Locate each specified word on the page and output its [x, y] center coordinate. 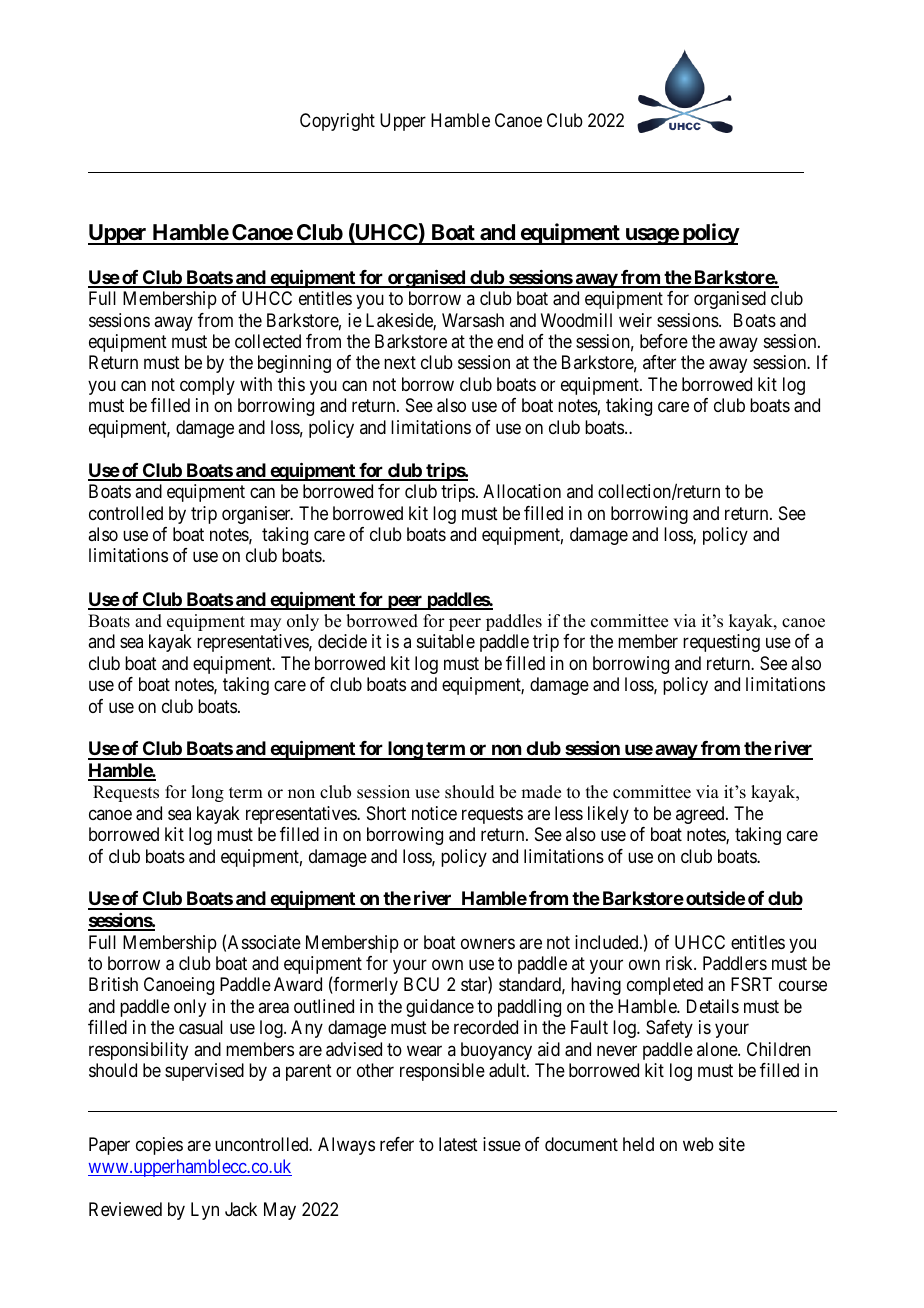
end [510, 341]
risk [680, 963]
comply [207, 386]
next [400, 363]
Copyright [337, 122]
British [113, 984]
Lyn [205, 1211]
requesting [721, 643]
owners [488, 943]
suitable [446, 641]
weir [635, 320]
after [659, 362]
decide [342, 641]
